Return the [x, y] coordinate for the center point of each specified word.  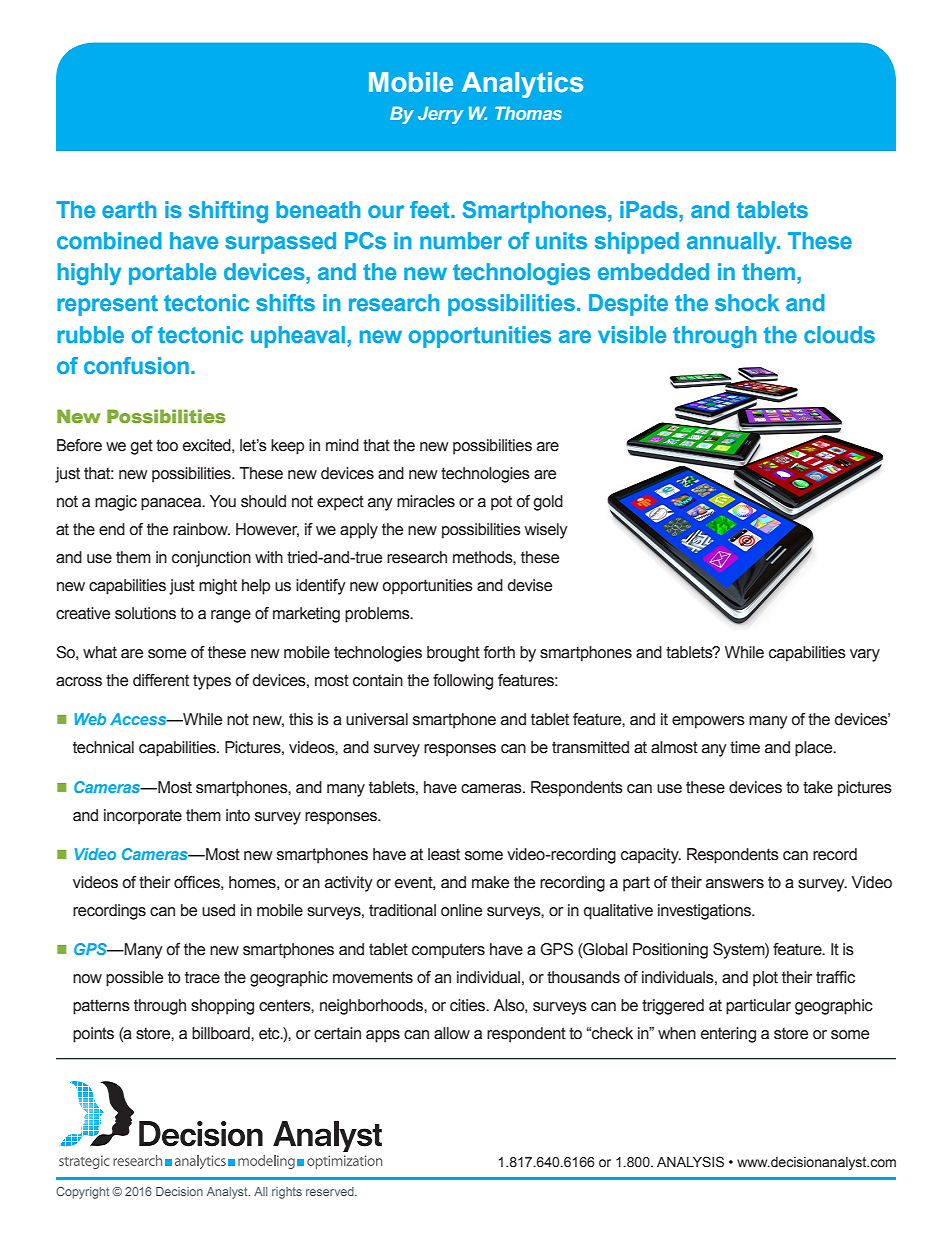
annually [733, 243]
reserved [331, 1191]
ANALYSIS [690, 1162]
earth [129, 209]
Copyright [82, 1193]
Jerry [440, 115]
